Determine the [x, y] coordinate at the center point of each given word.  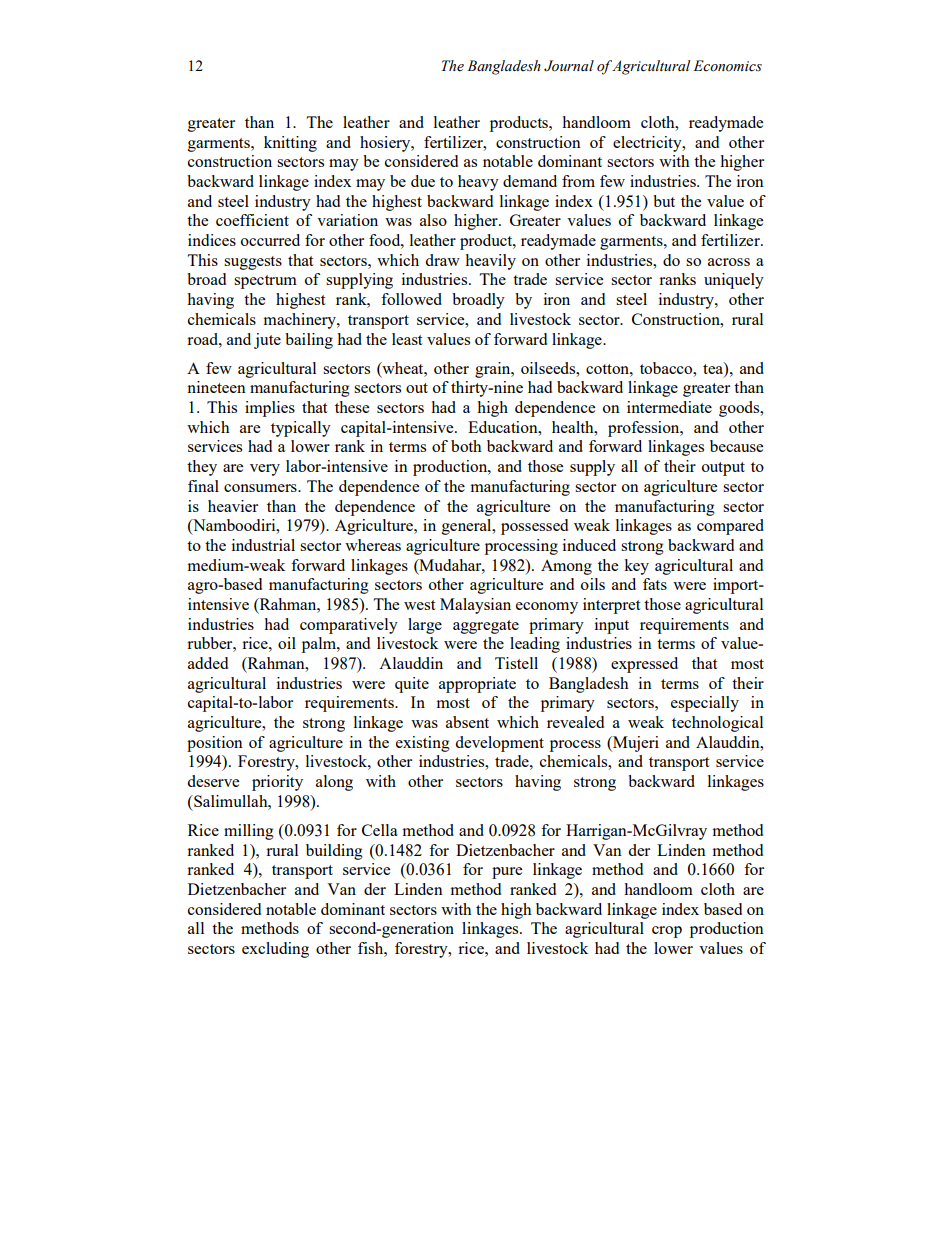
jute [267, 341]
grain [494, 370]
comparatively [349, 626]
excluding [275, 950]
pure [507, 873]
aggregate [486, 627]
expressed [644, 665]
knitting [290, 144]
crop [667, 932]
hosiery [386, 144]
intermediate [669, 407]
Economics [727, 66]
